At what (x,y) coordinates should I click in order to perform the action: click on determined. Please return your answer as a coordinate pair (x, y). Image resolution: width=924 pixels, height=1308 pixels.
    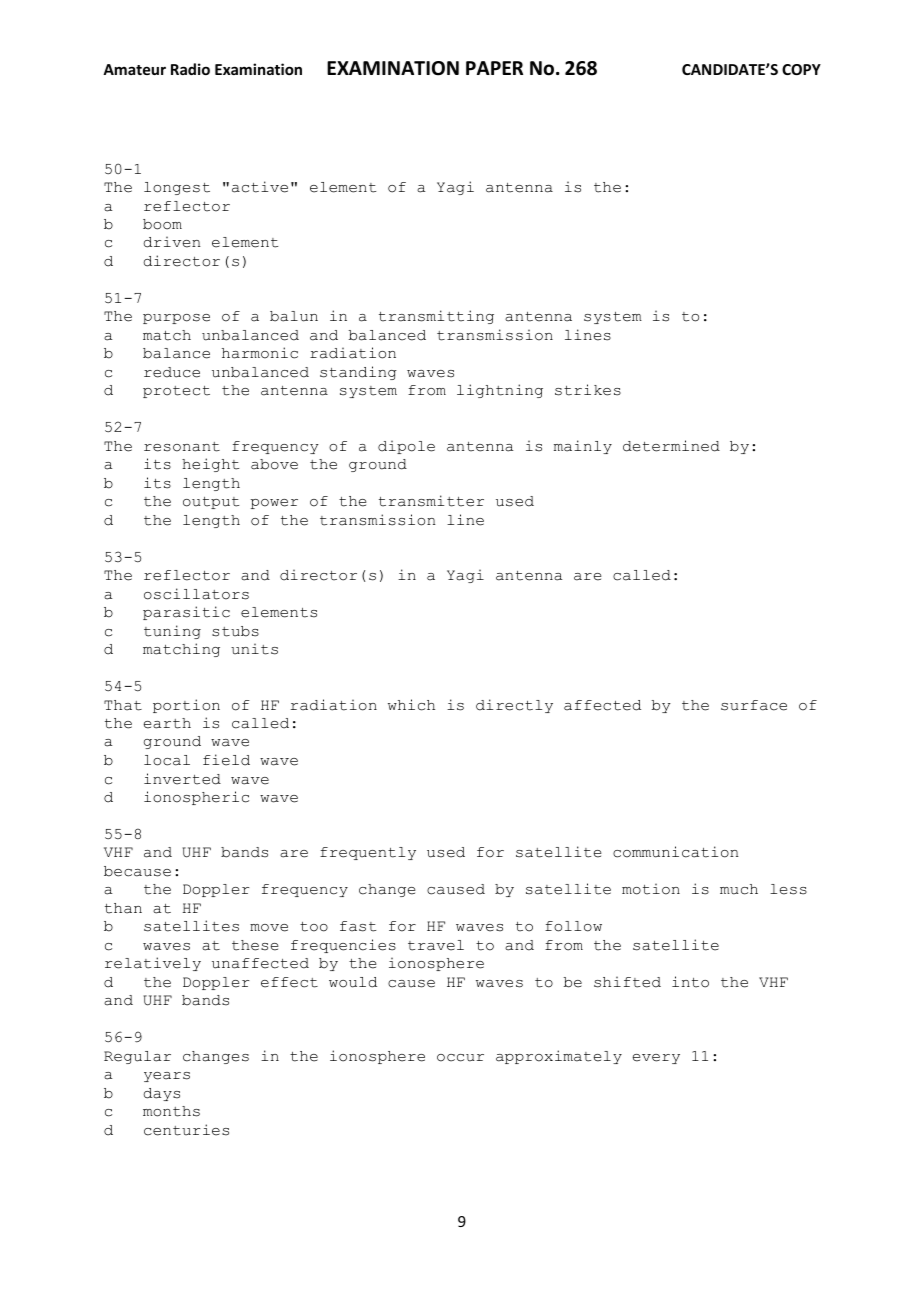
    Looking at the image, I should click on (671, 446).
